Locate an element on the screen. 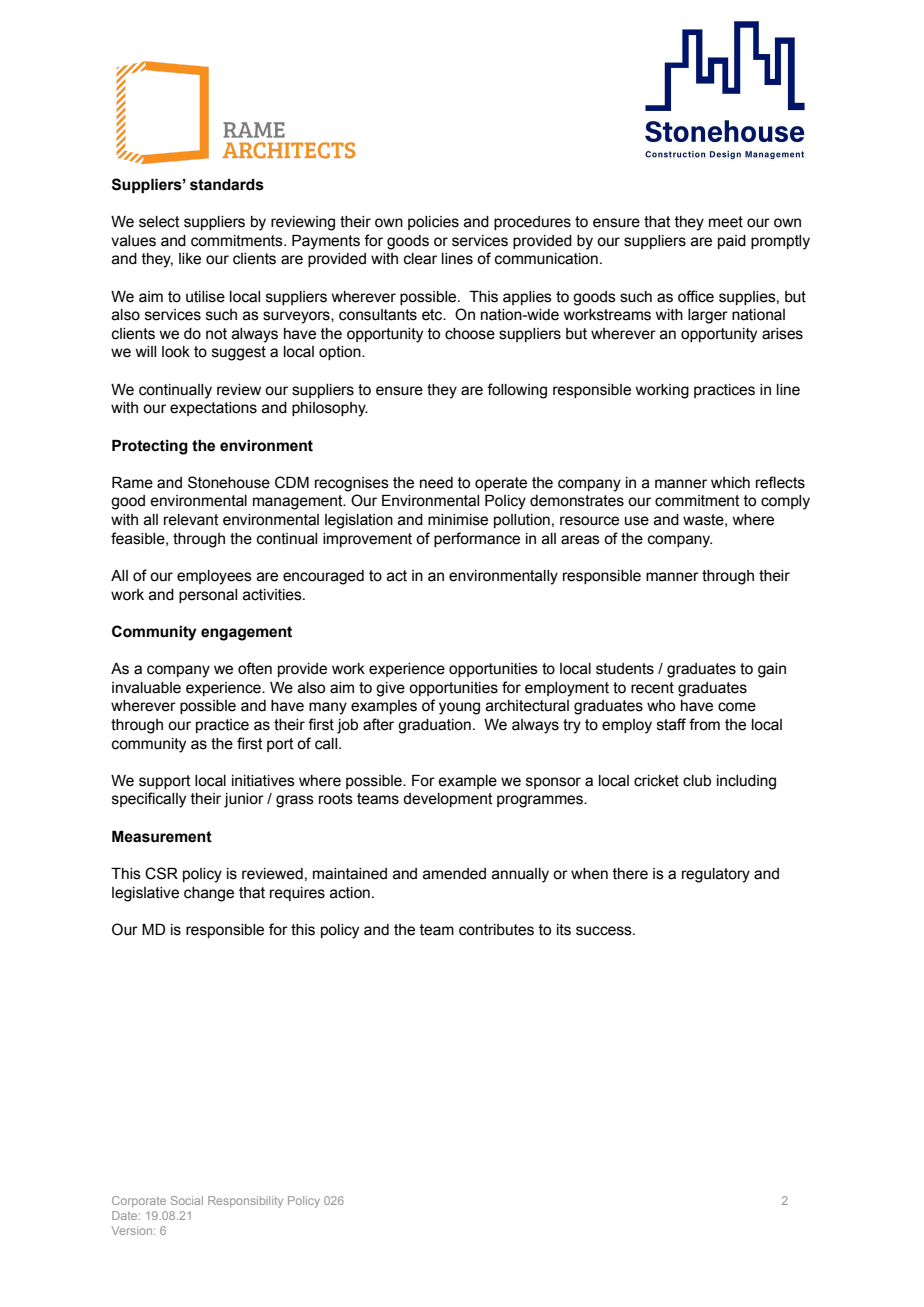 The image size is (924, 1307). young is located at coordinates (459, 708).
